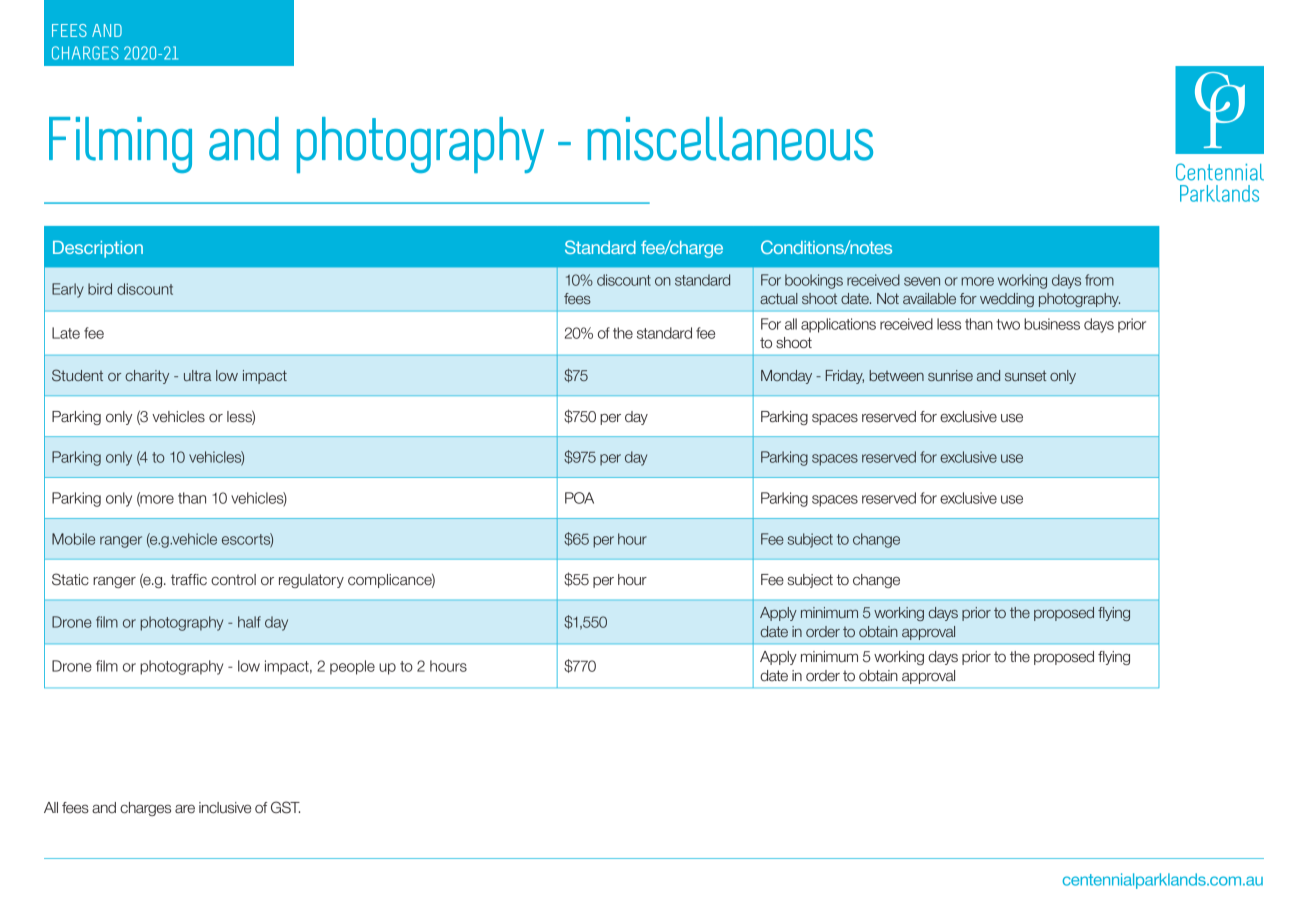 This screenshot has width=1308, height=924. I want to click on sunrise, so click(950, 375).
